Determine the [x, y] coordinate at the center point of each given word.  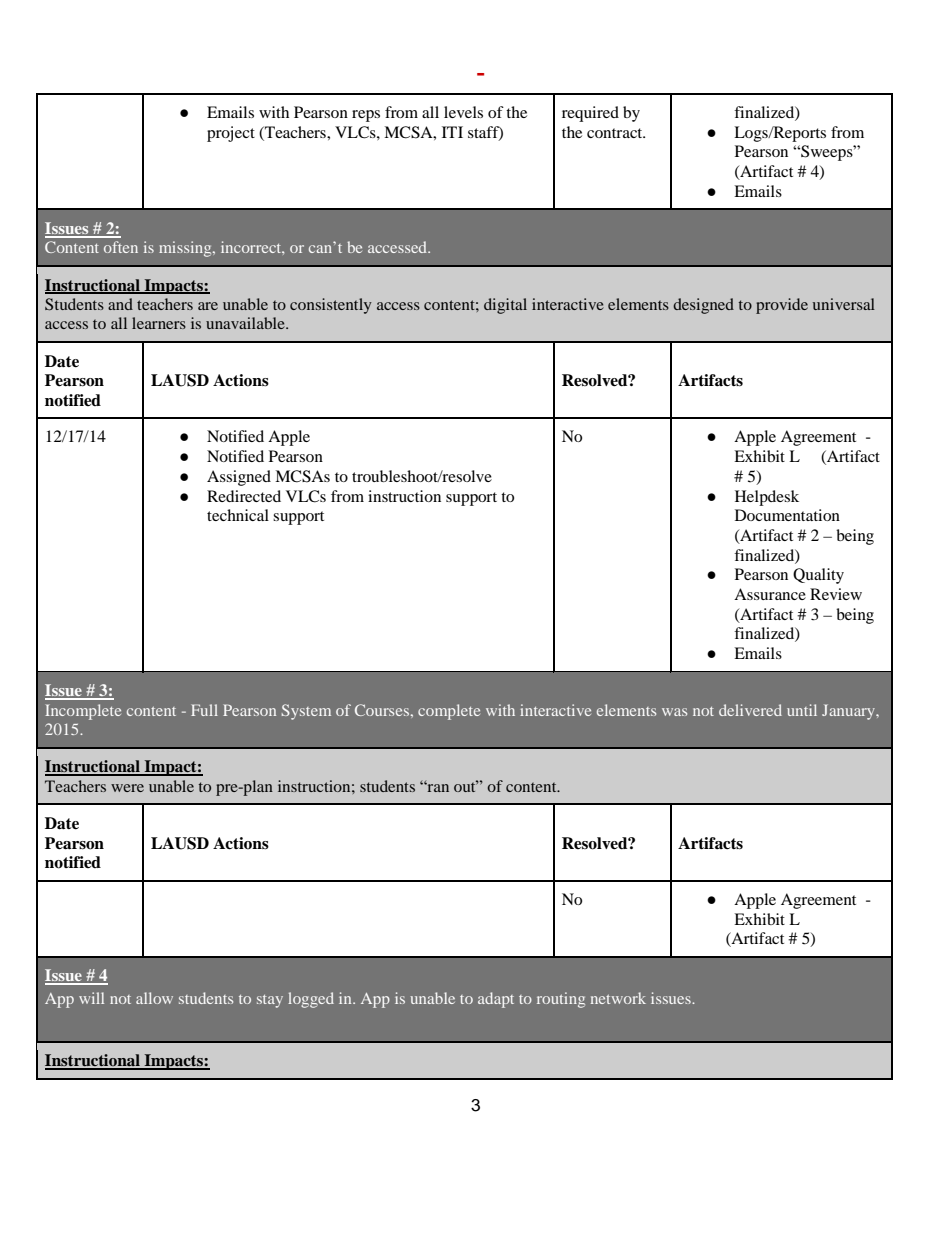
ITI [452, 132]
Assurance [770, 594]
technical [238, 515]
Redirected [244, 496]
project [231, 134]
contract [616, 133]
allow [154, 998]
